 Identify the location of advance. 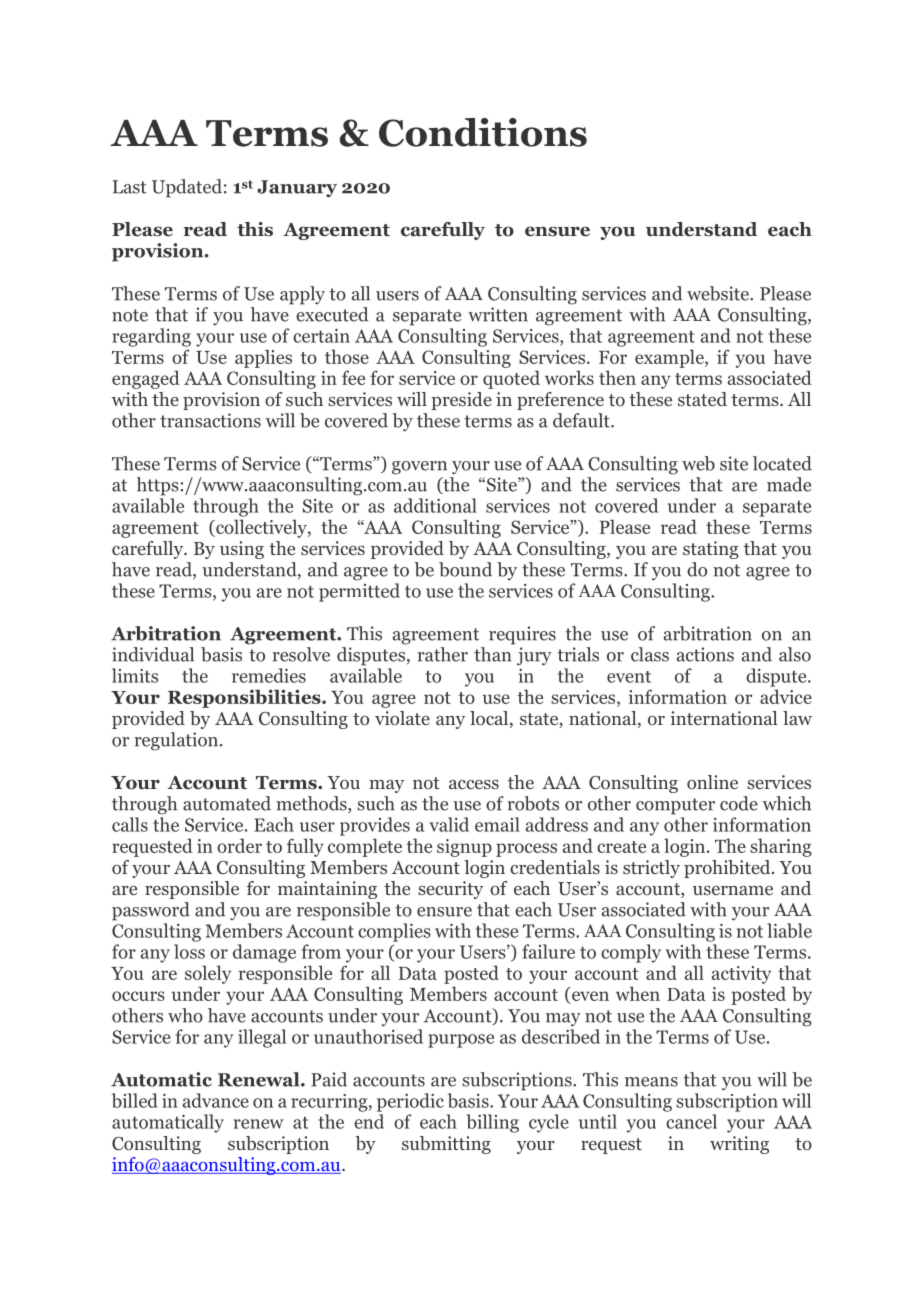
(216, 1100).
